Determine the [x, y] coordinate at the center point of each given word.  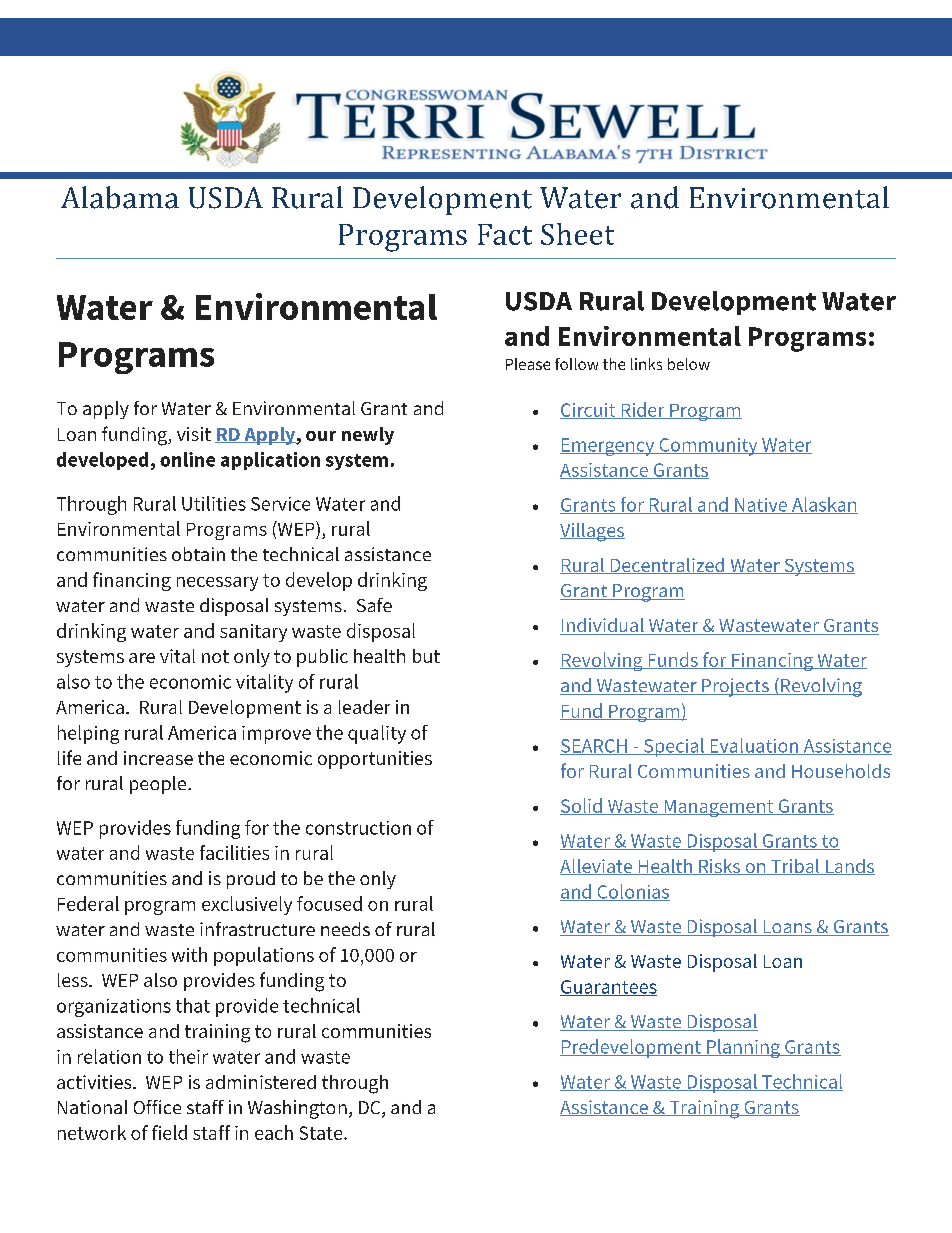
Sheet [577, 234]
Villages [592, 532]
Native [761, 506]
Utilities [214, 503]
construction [358, 828]
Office [157, 1107]
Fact [505, 234]
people [159, 785]
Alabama [120, 197]
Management [719, 808]
